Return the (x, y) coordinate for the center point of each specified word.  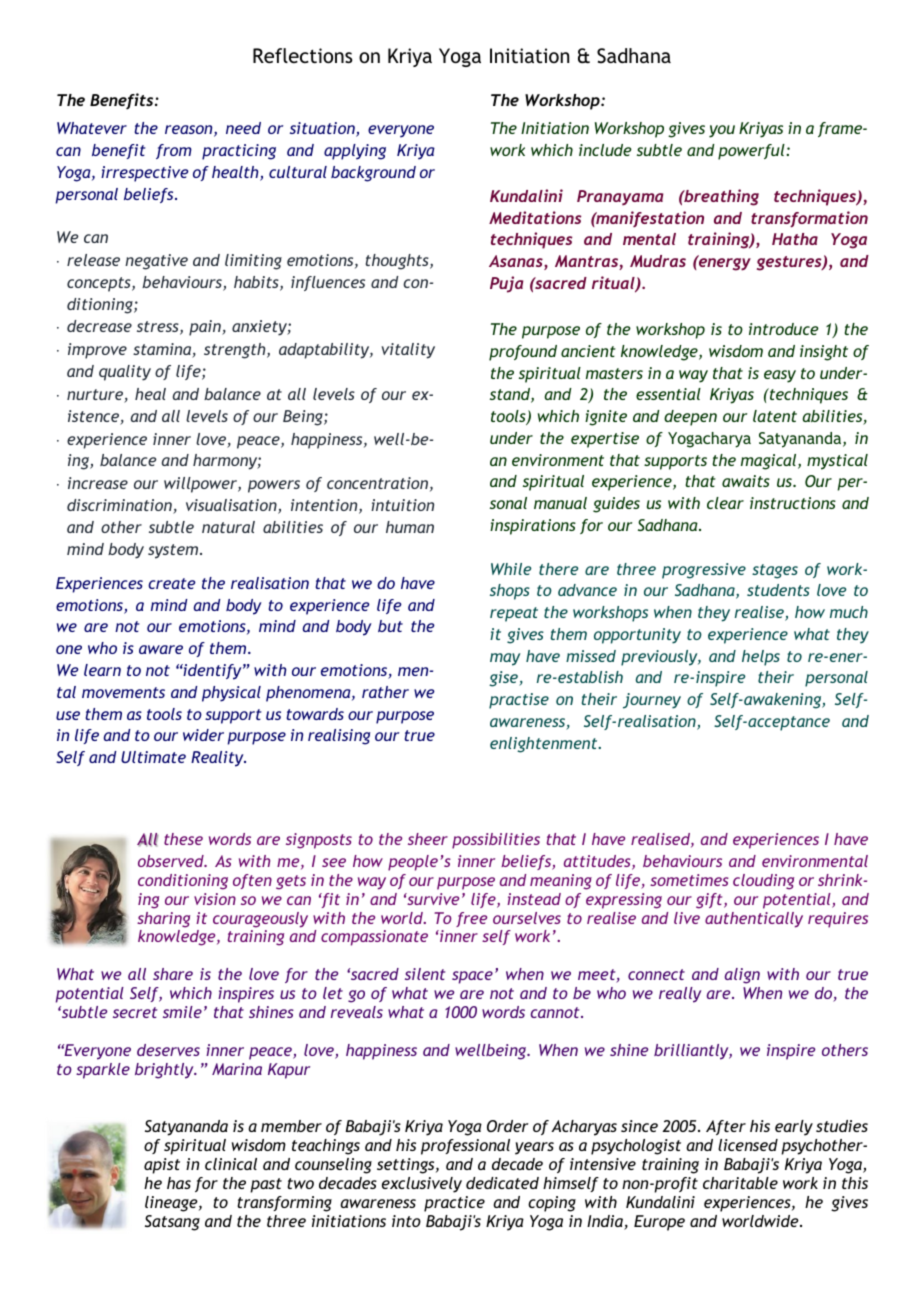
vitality (408, 351)
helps (761, 658)
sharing (163, 920)
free (471, 919)
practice (454, 1204)
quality (125, 373)
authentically (754, 920)
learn (102, 670)
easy (780, 376)
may (505, 659)
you (722, 131)
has (179, 1183)
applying (355, 152)
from (174, 151)
